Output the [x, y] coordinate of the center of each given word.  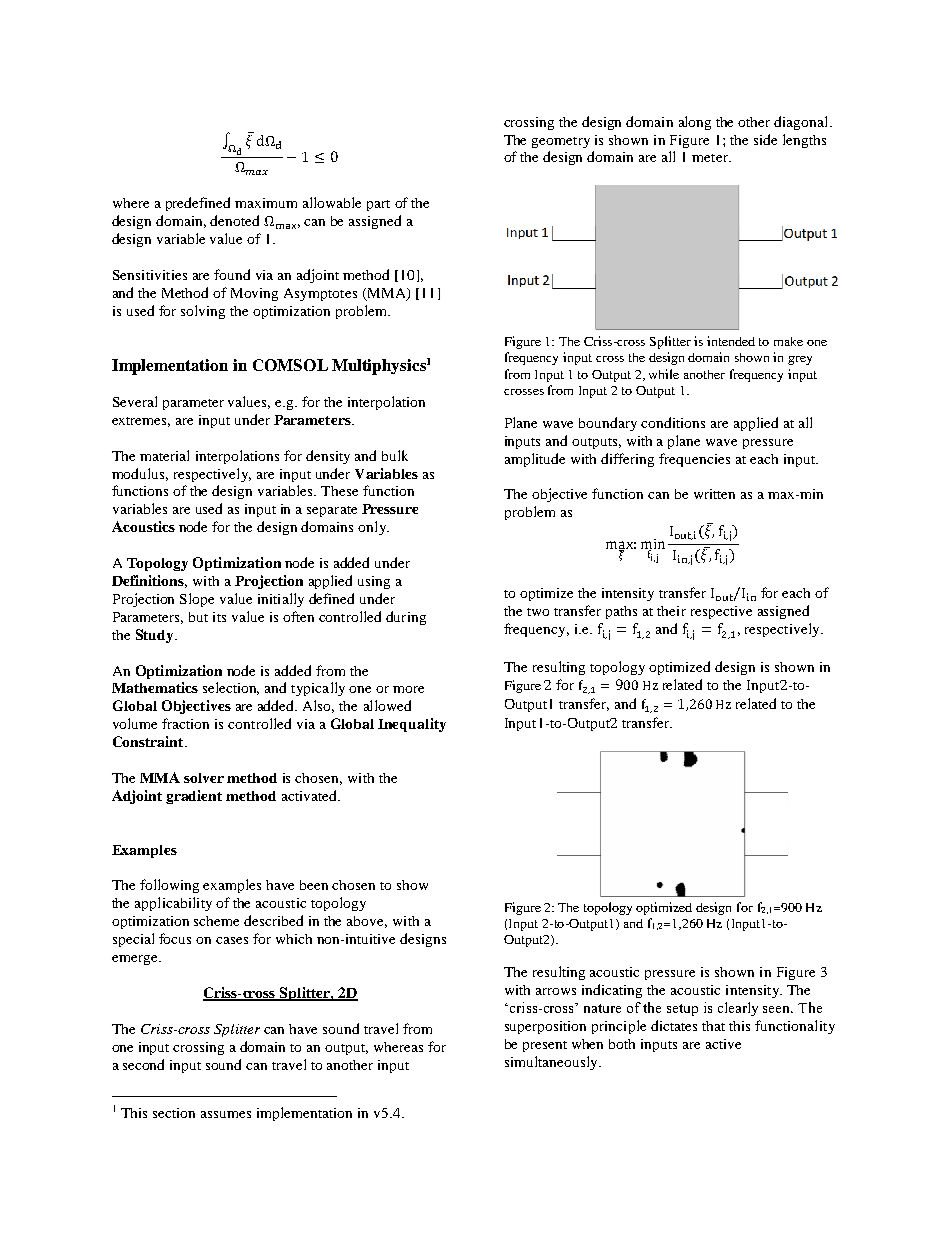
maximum [266, 203]
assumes [226, 1114]
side [765, 139]
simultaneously [552, 1063]
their [671, 611]
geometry [561, 142]
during [406, 618]
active [723, 1044]
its [219, 617]
